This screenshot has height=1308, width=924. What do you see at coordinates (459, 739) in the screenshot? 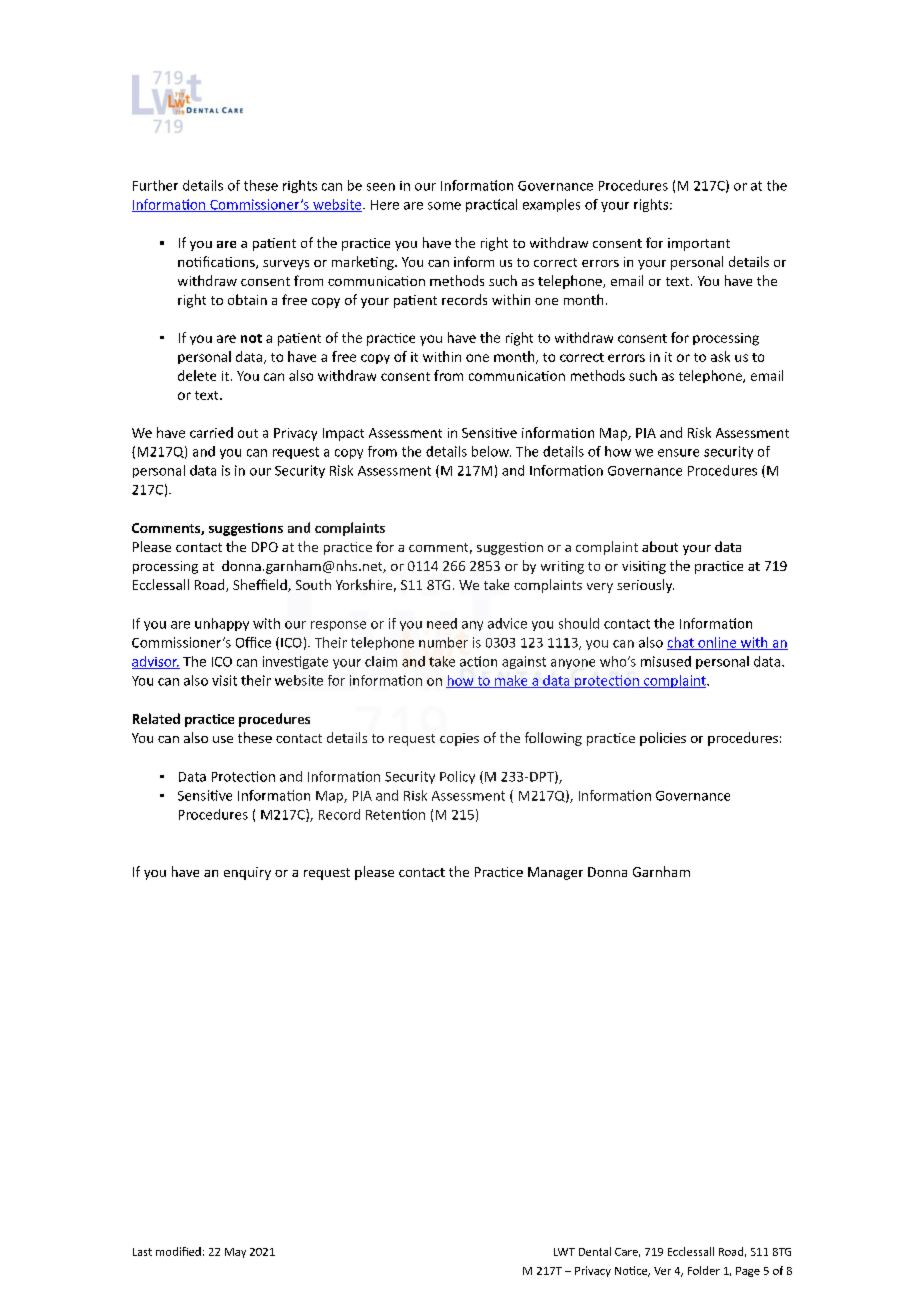
I see `copies` at bounding box center [459, 739].
